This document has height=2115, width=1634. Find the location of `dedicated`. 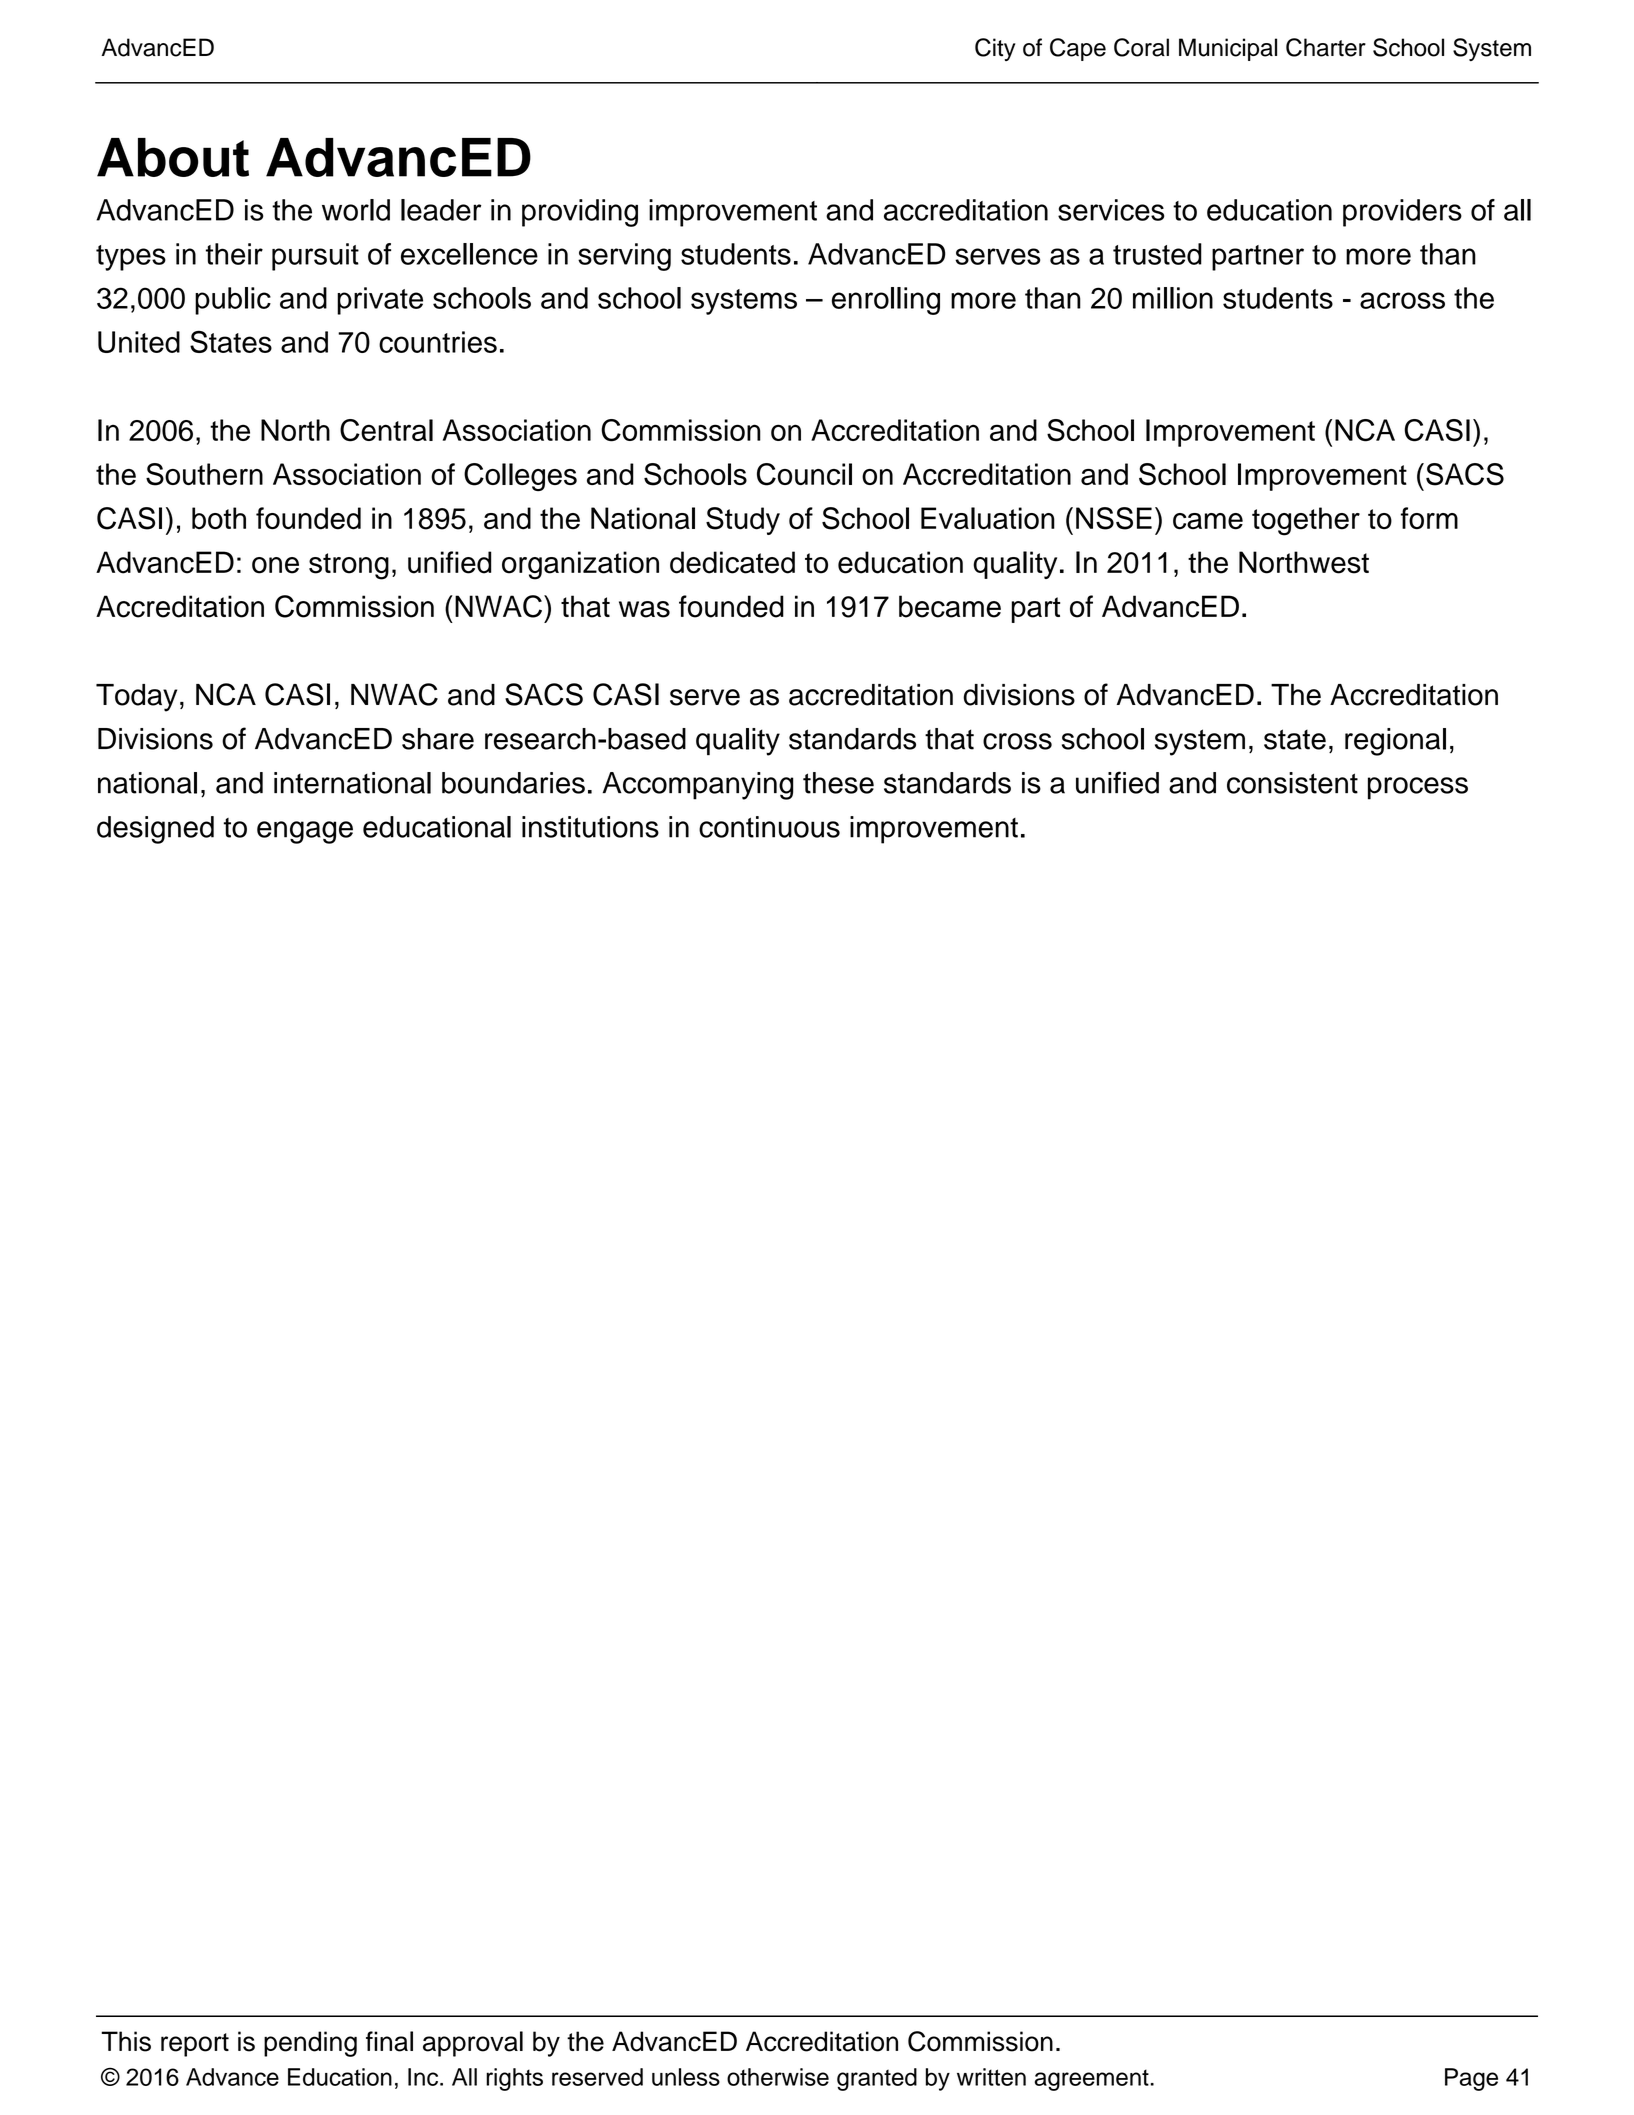

dedicated is located at coordinates (732, 562).
